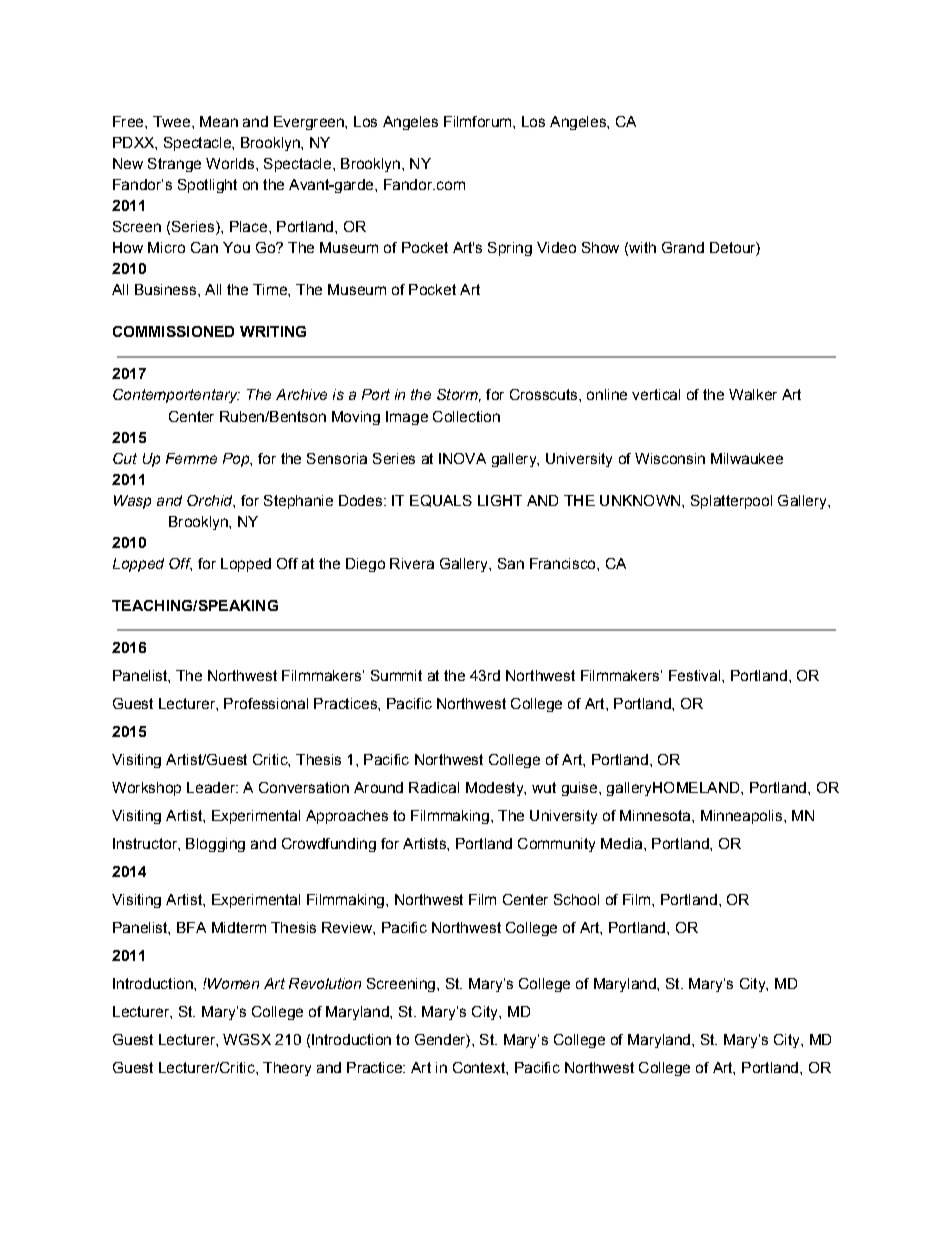  Describe the element at coordinates (230, 163) in the screenshot. I see `Worlds` at that location.
